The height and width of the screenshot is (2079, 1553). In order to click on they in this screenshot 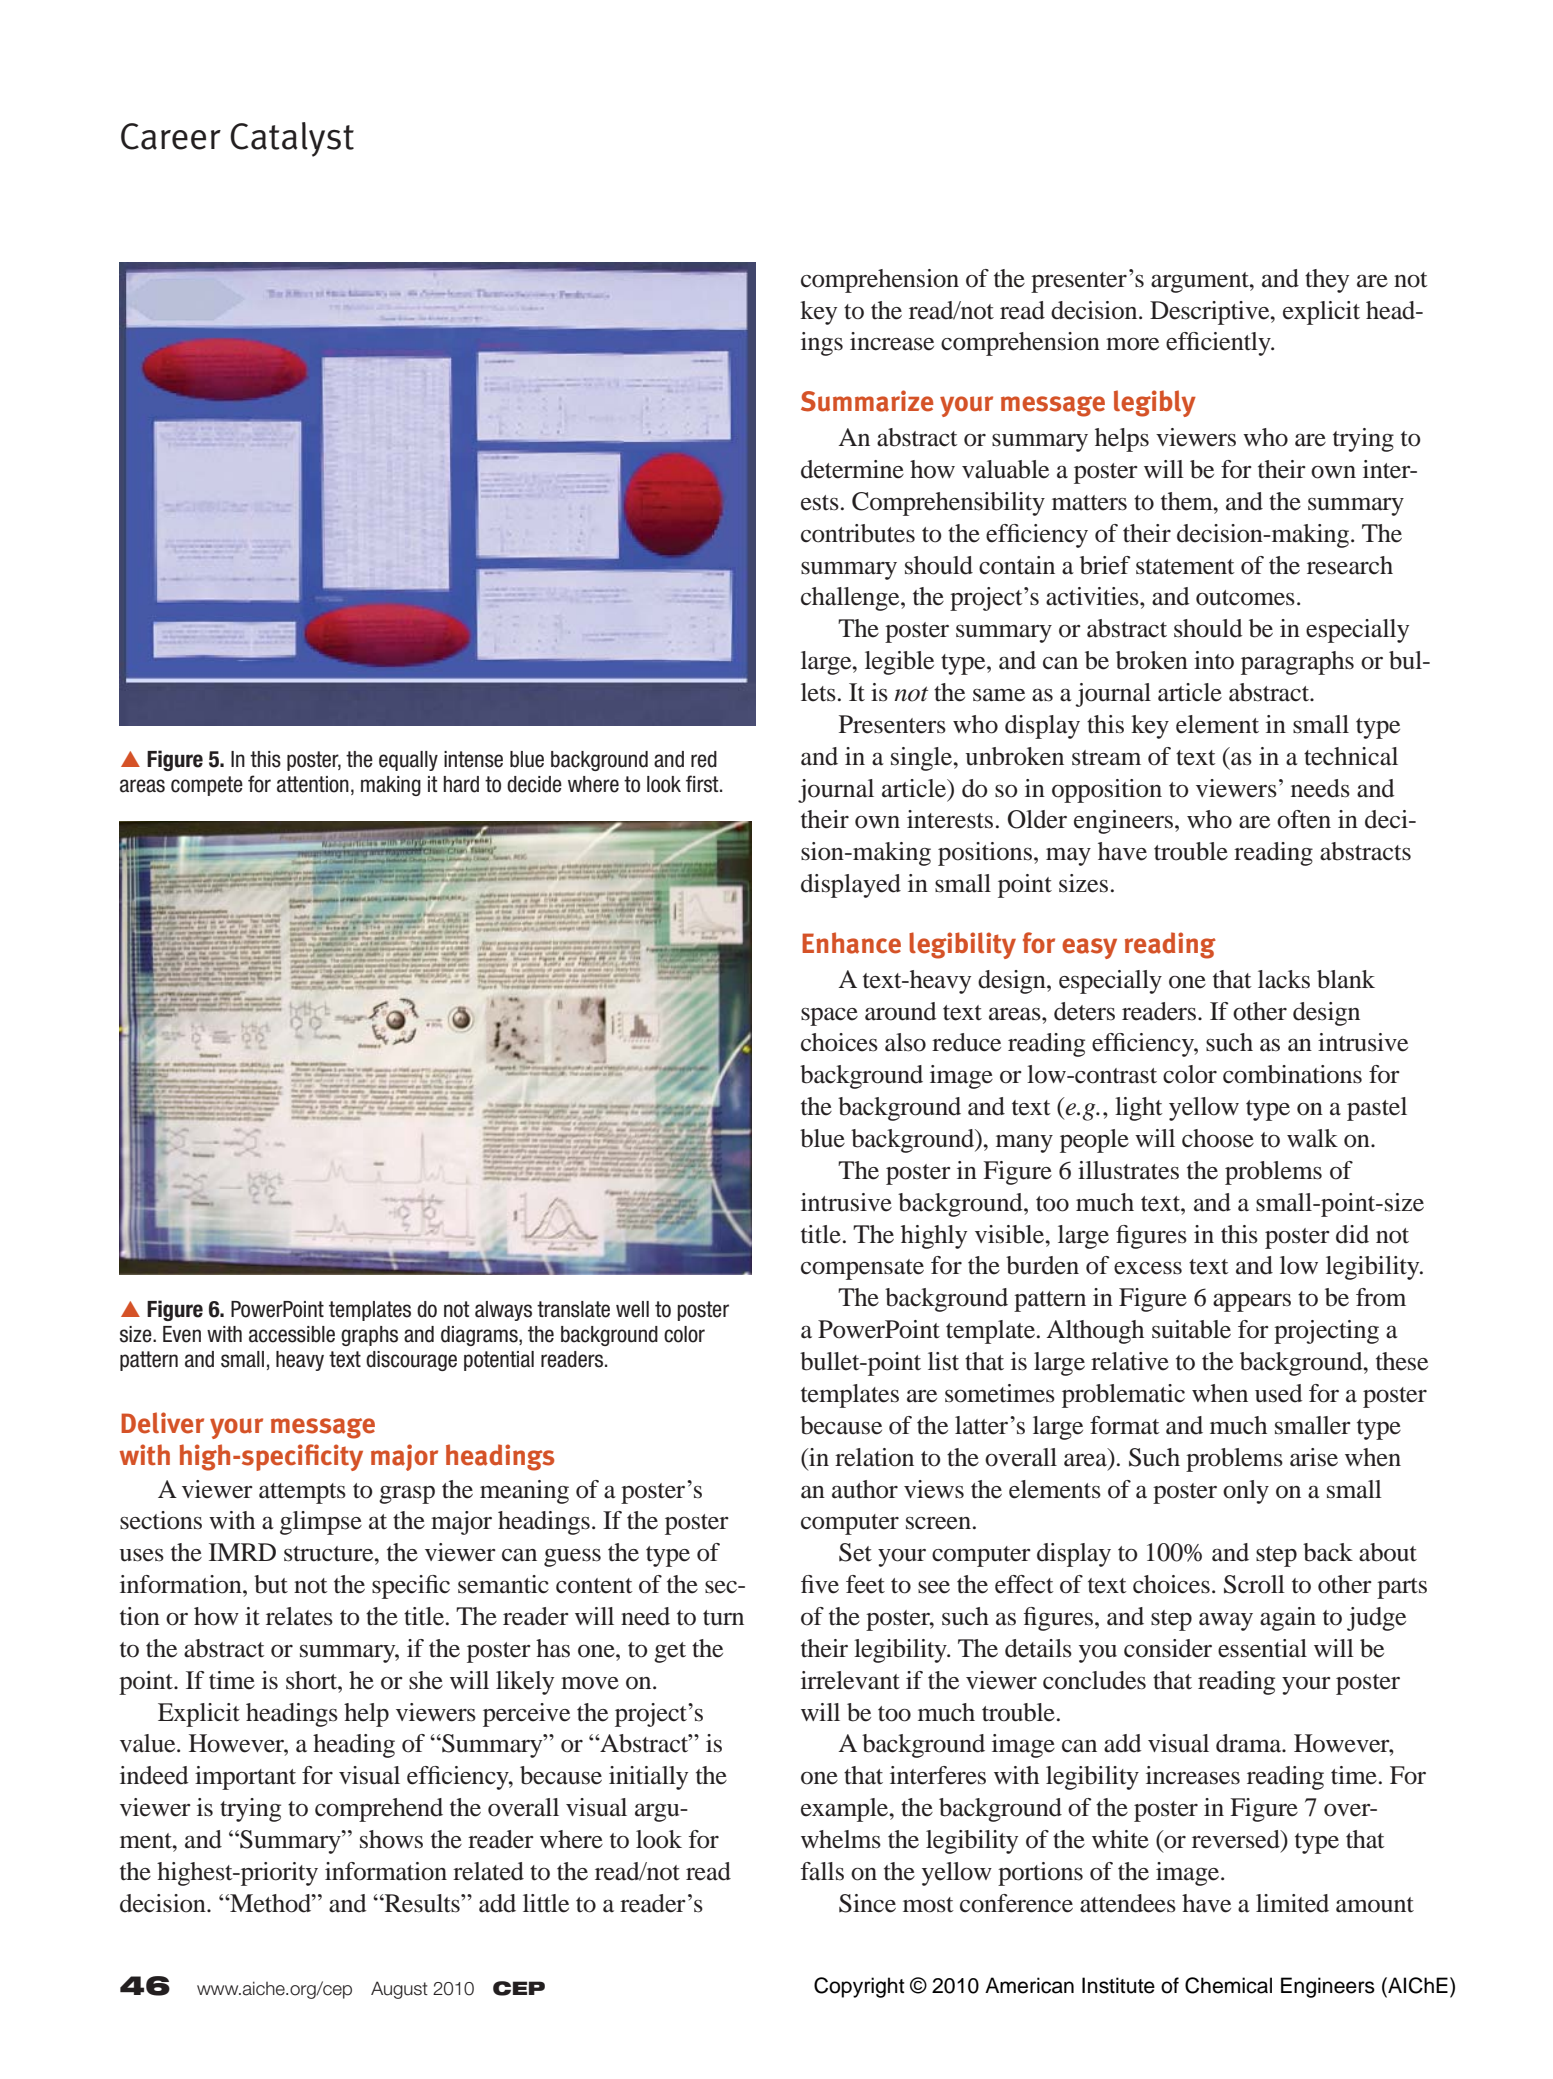, I will do `click(1327, 281)`.
